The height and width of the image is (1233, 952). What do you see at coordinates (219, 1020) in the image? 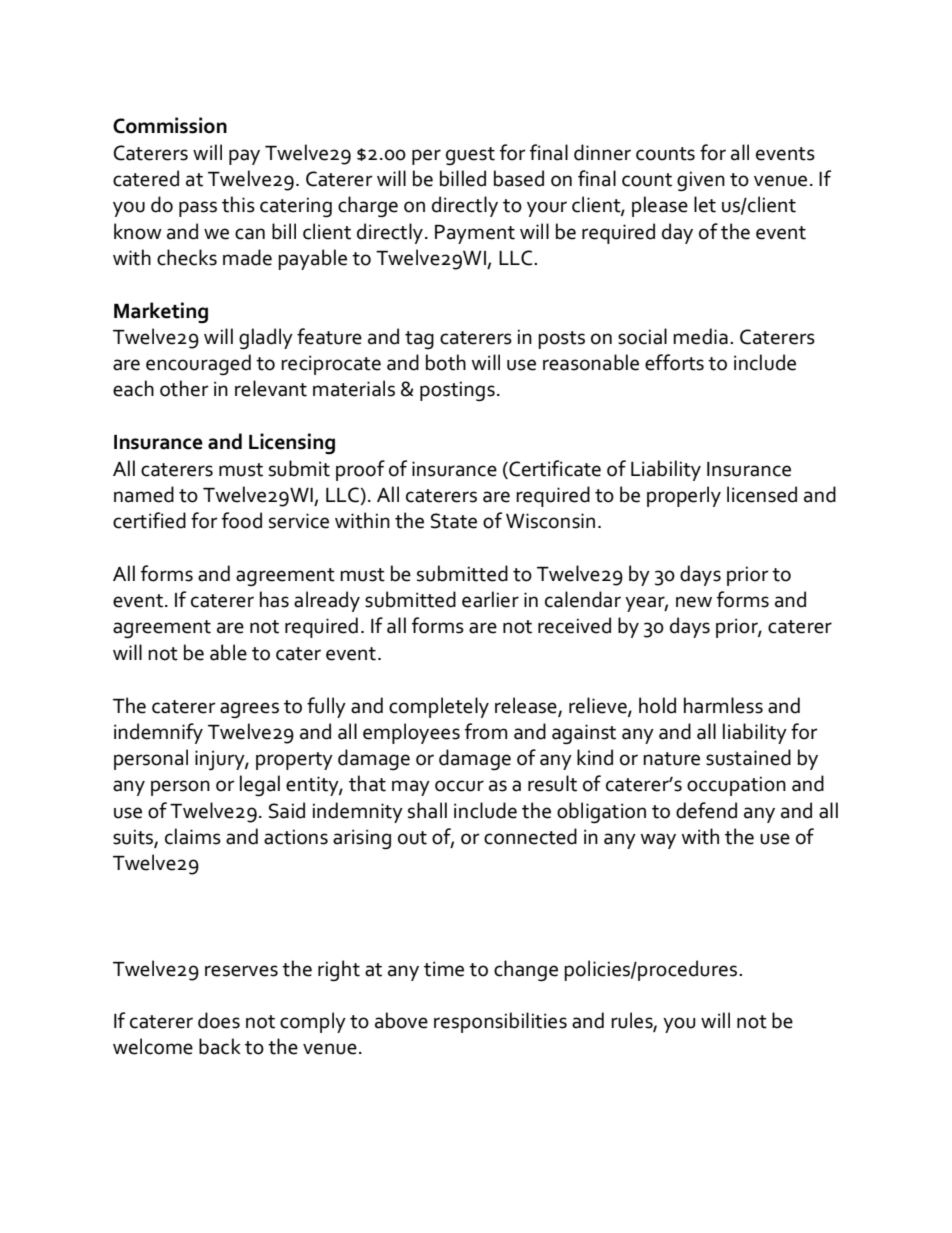
I see `does` at bounding box center [219, 1020].
